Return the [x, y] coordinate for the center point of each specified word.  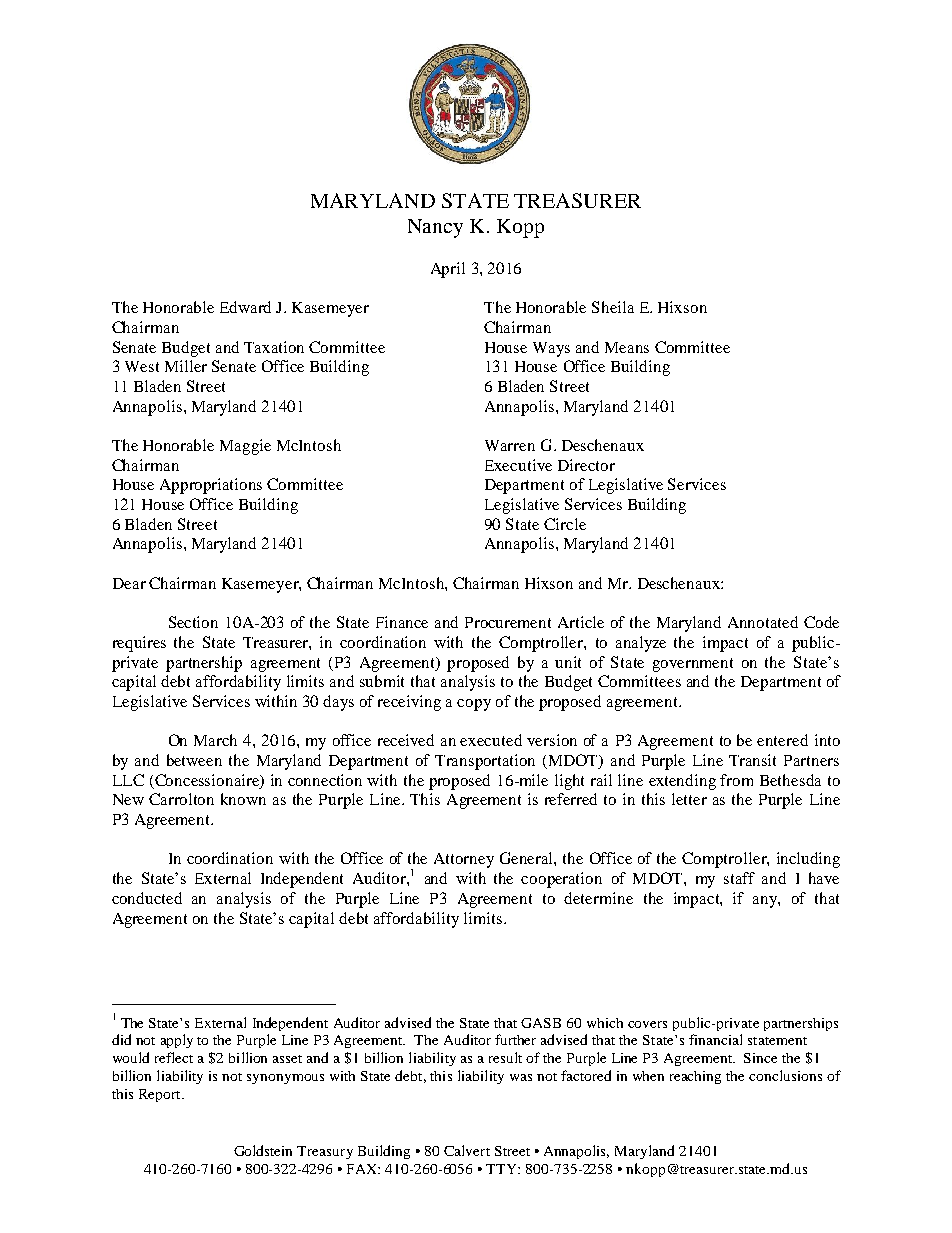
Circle [565, 524]
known [243, 799]
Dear [129, 583]
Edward [245, 307]
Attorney [464, 860]
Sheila [613, 307]
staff [739, 878]
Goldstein [263, 1150]
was [521, 1077]
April [448, 270]
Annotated [763, 622]
